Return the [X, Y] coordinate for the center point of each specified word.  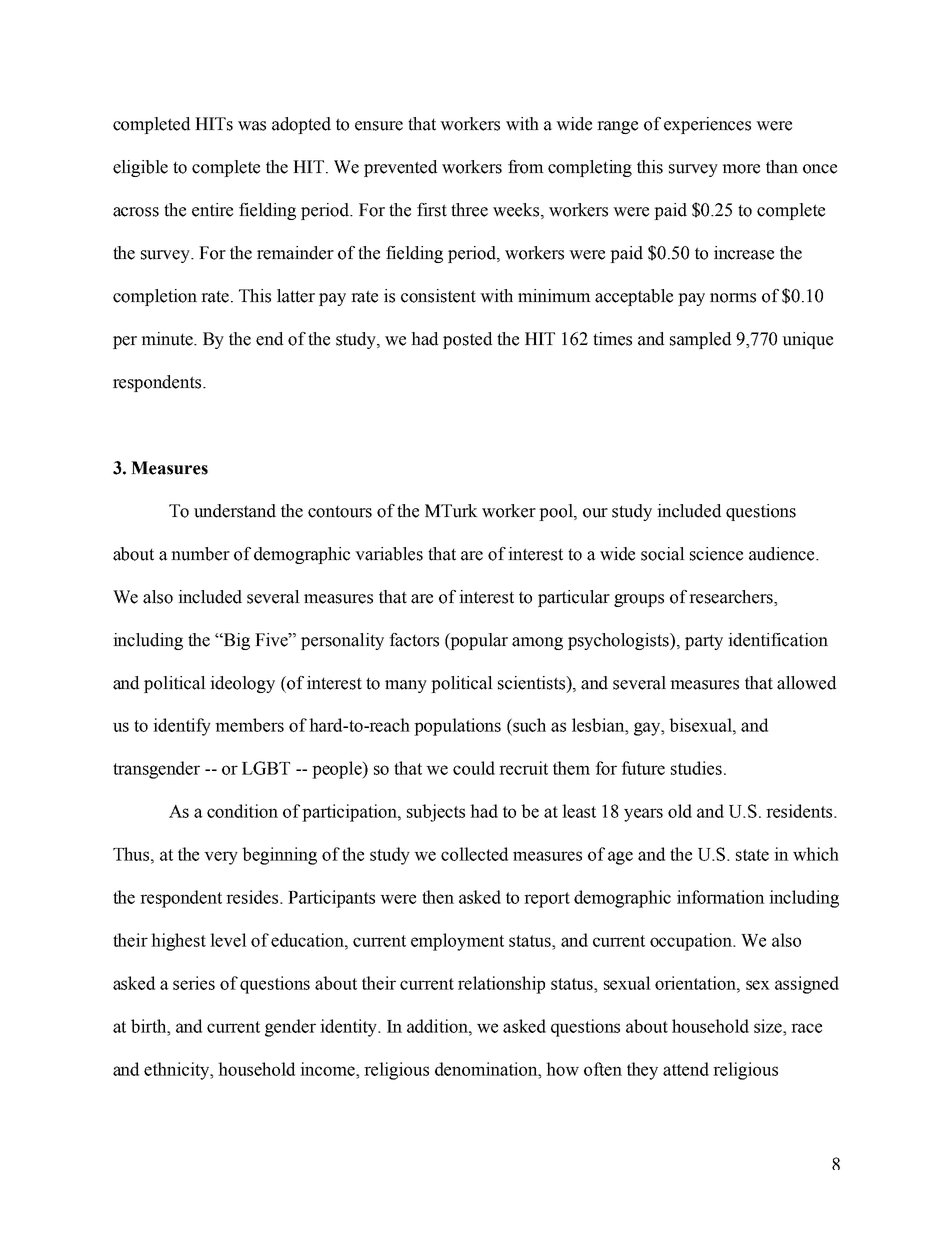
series [194, 983]
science [716, 554]
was [252, 126]
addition [438, 1026]
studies [696, 768]
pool [557, 512]
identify [182, 727]
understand [235, 511]
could [474, 768]
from [526, 167]
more [741, 169]
